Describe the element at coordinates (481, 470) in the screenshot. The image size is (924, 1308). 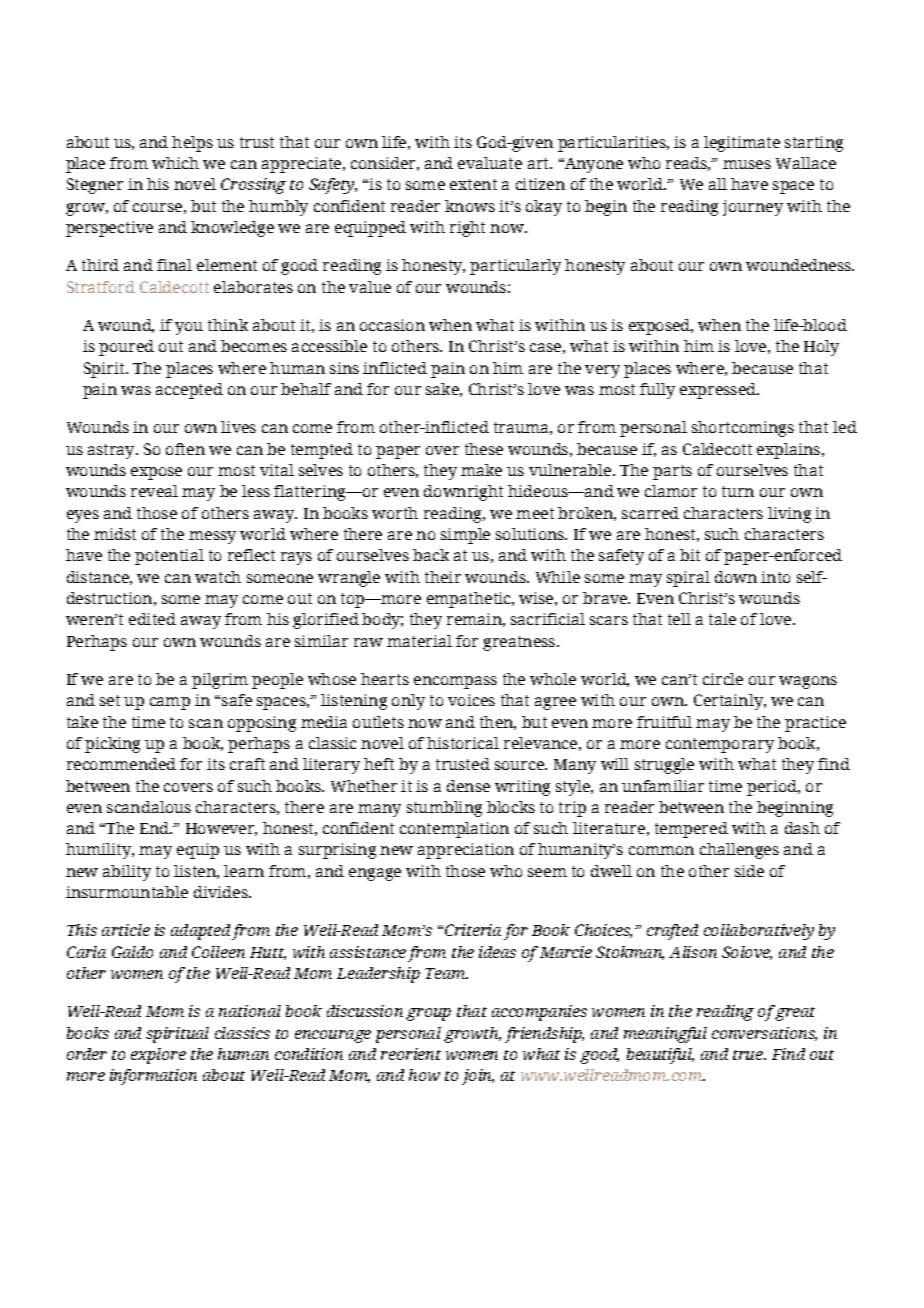
I see `make` at that location.
